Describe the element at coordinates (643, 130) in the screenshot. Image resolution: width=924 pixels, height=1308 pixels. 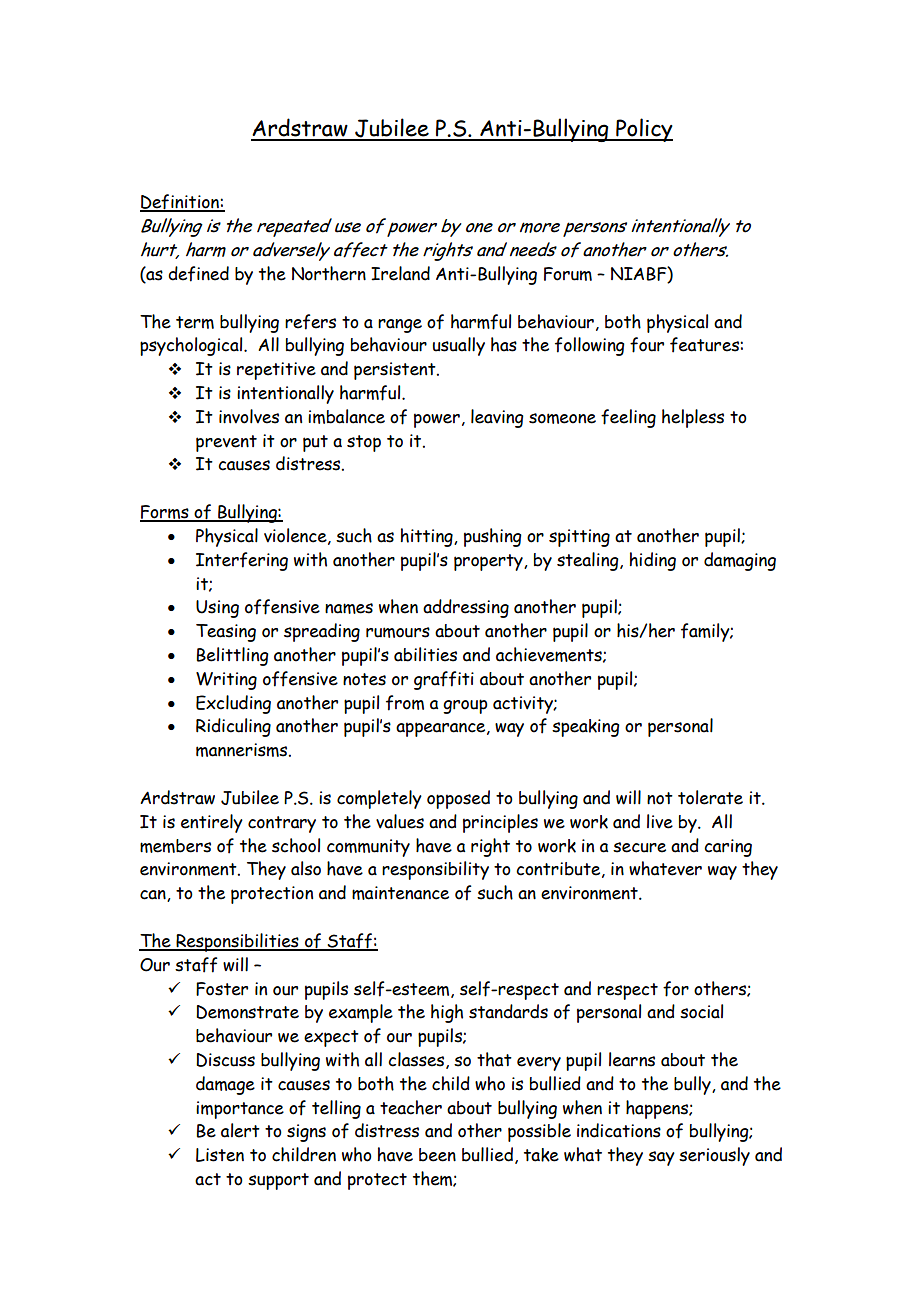
I see `Policy` at that location.
